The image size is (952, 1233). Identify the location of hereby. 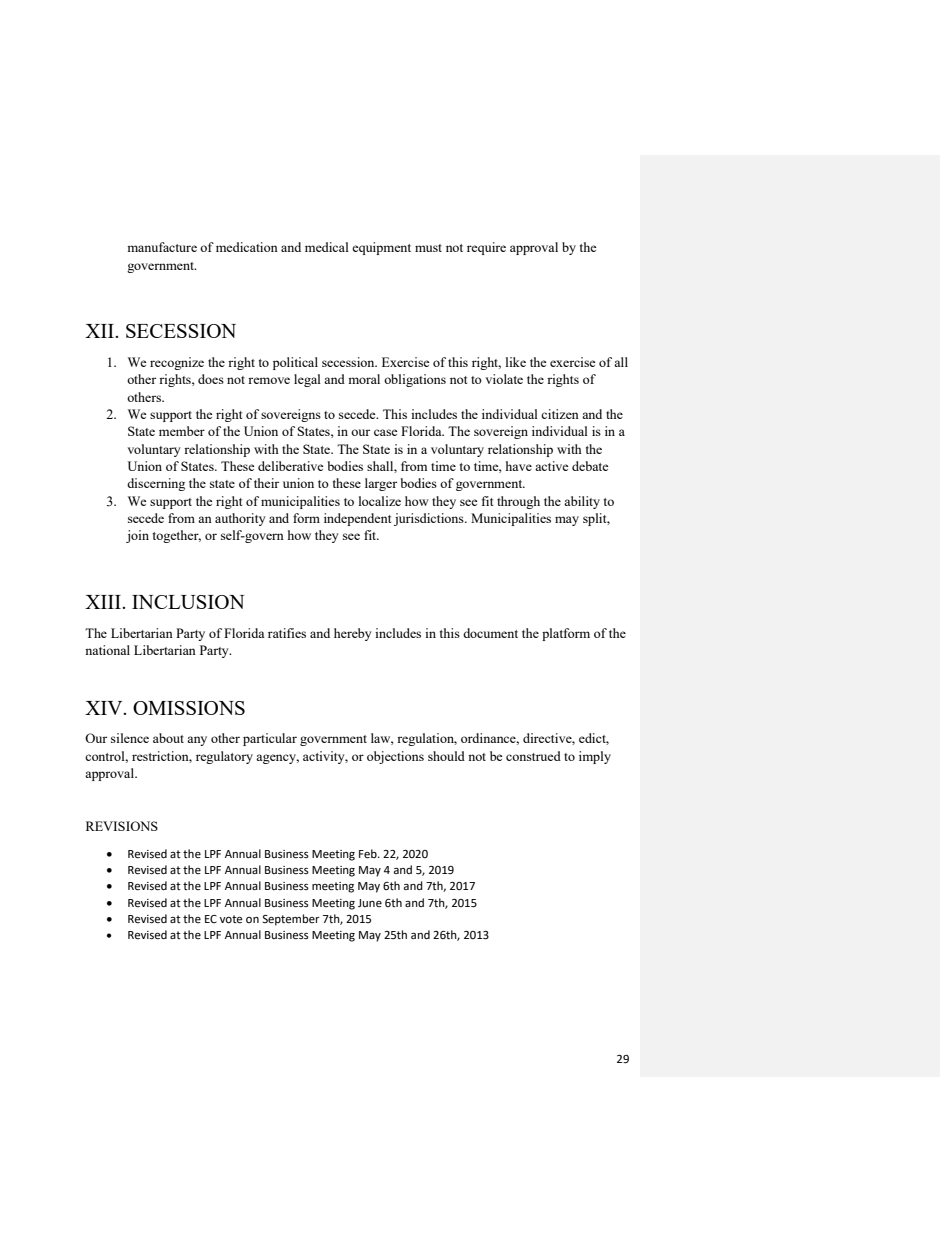
(353, 634).
